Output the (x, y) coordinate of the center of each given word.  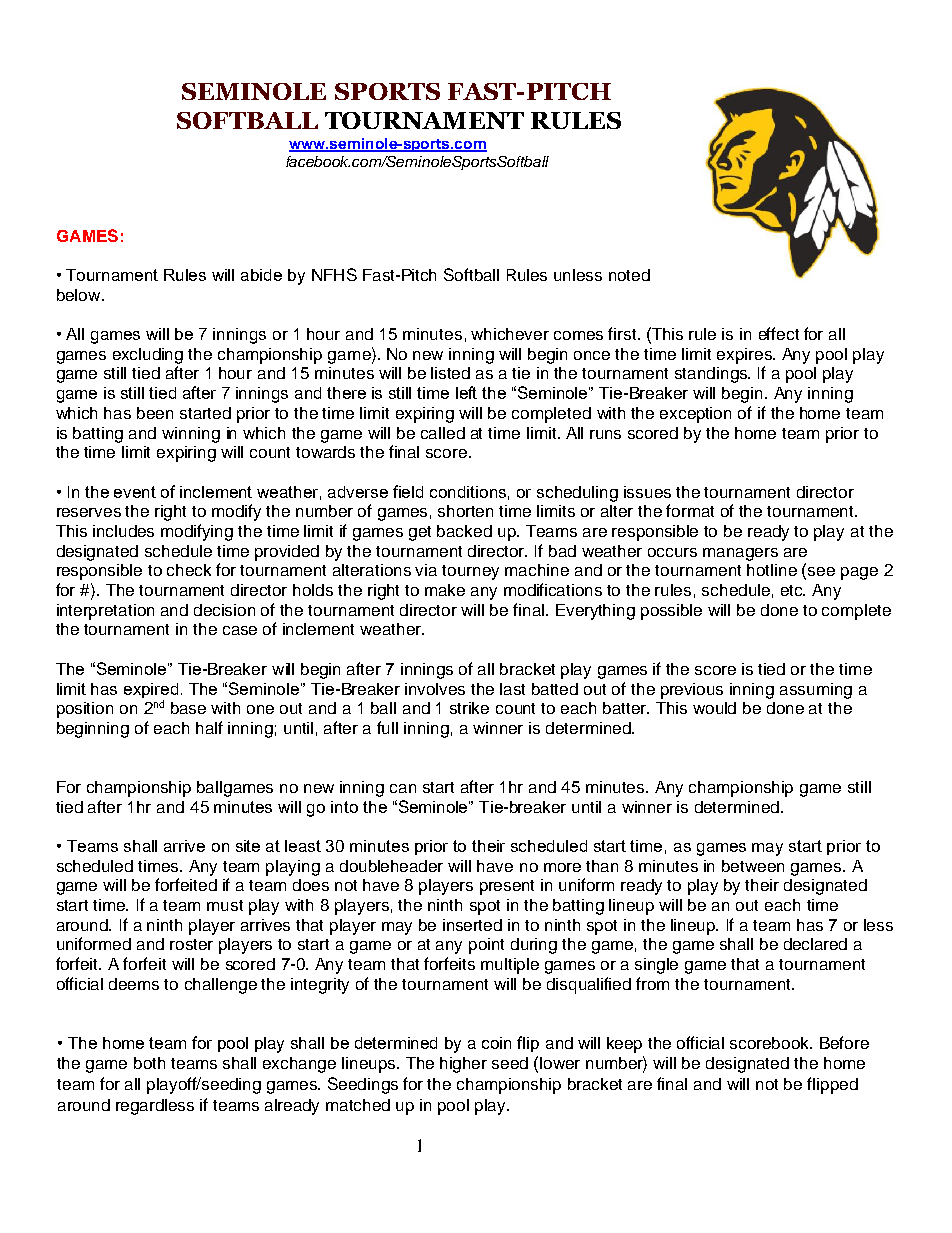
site (248, 846)
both (149, 1063)
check (189, 570)
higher (463, 1065)
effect (779, 333)
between (753, 866)
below (80, 295)
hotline (772, 570)
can (403, 788)
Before (844, 1042)
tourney (470, 572)
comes (578, 335)
